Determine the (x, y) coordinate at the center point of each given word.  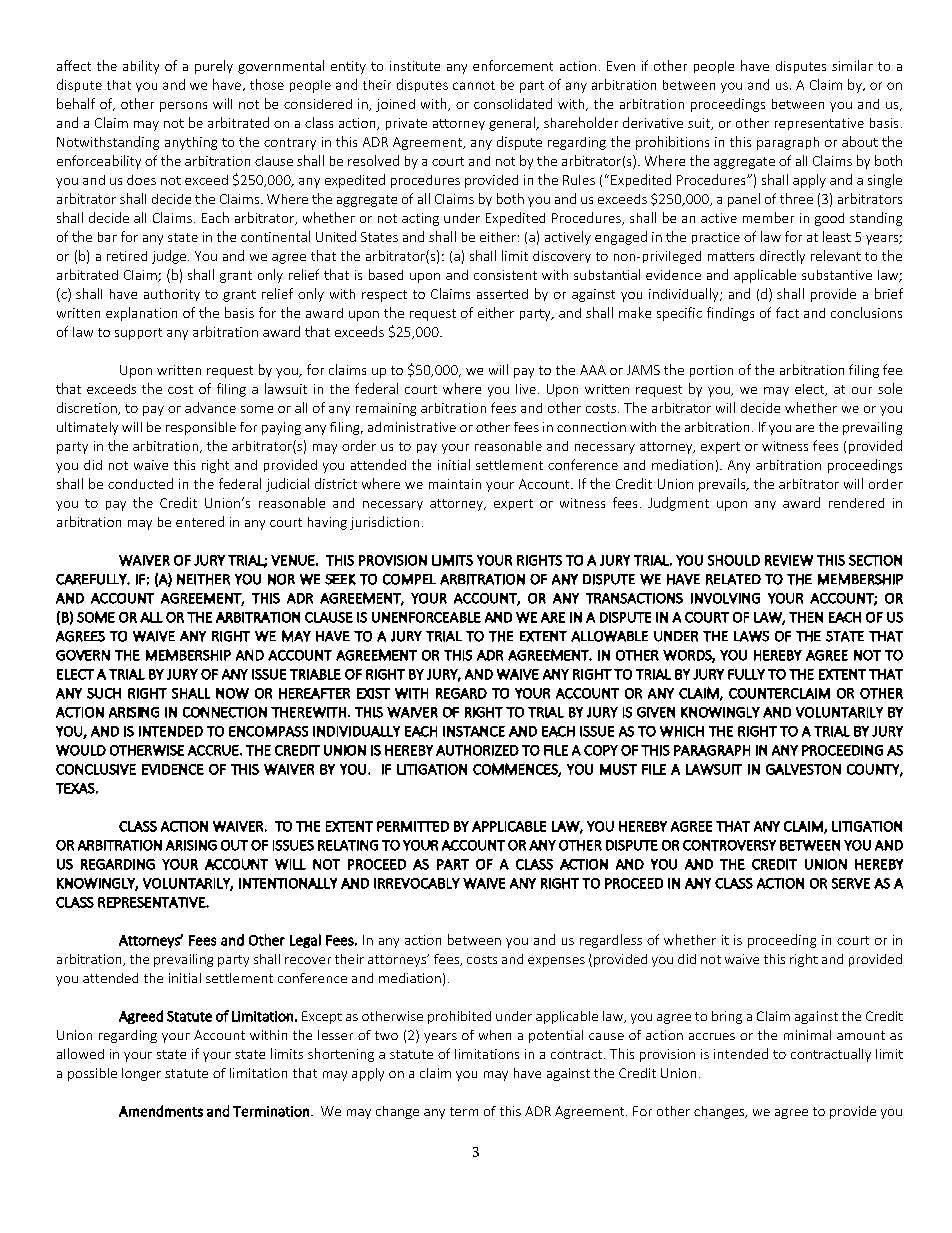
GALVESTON (803, 769)
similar (852, 65)
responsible (201, 428)
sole (890, 388)
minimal (807, 1035)
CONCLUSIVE (96, 769)
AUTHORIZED (477, 750)
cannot (474, 85)
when (495, 1035)
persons (183, 107)
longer (141, 1074)
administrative (412, 427)
